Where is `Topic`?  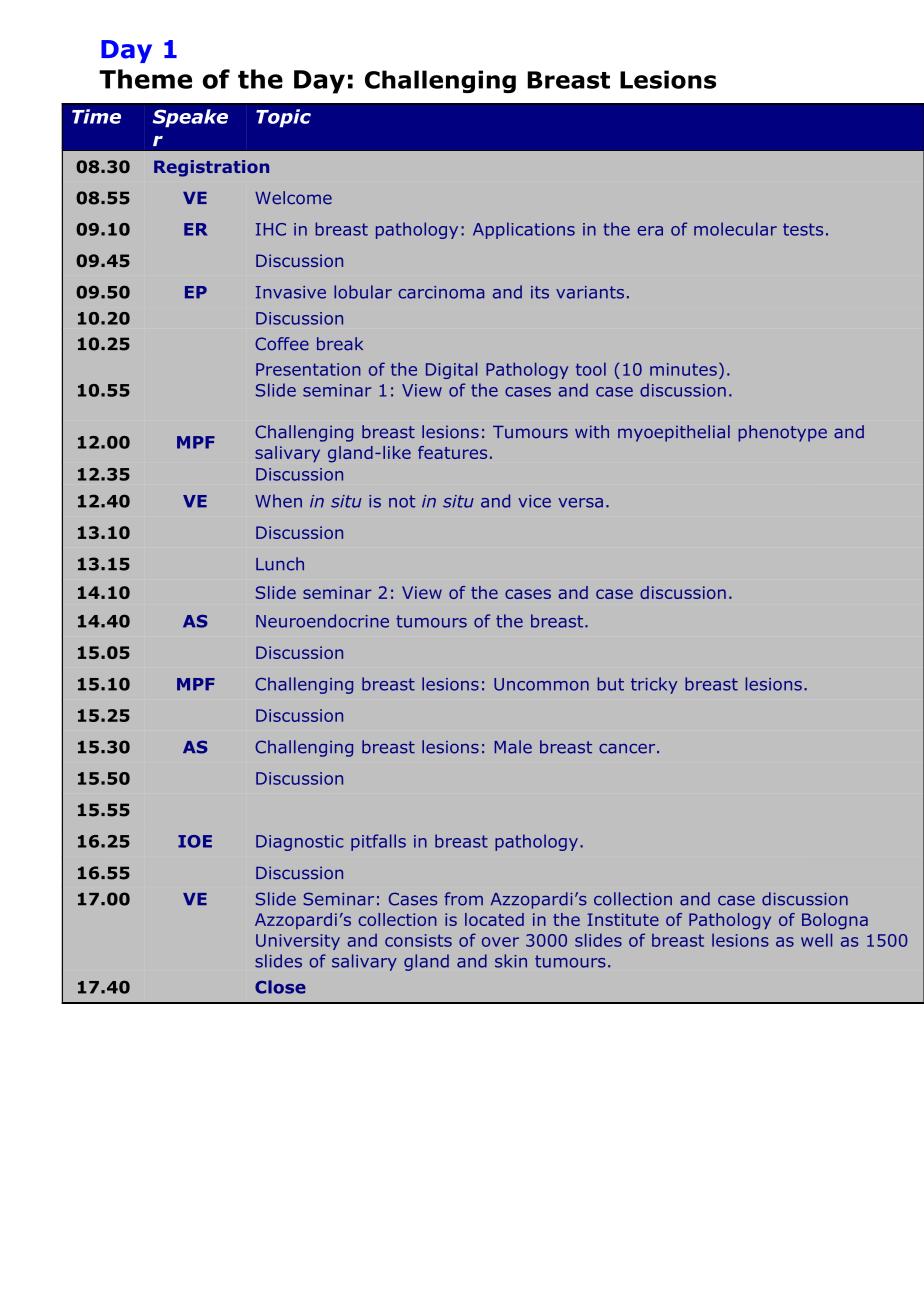
Topic is located at coordinates (283, 118).
